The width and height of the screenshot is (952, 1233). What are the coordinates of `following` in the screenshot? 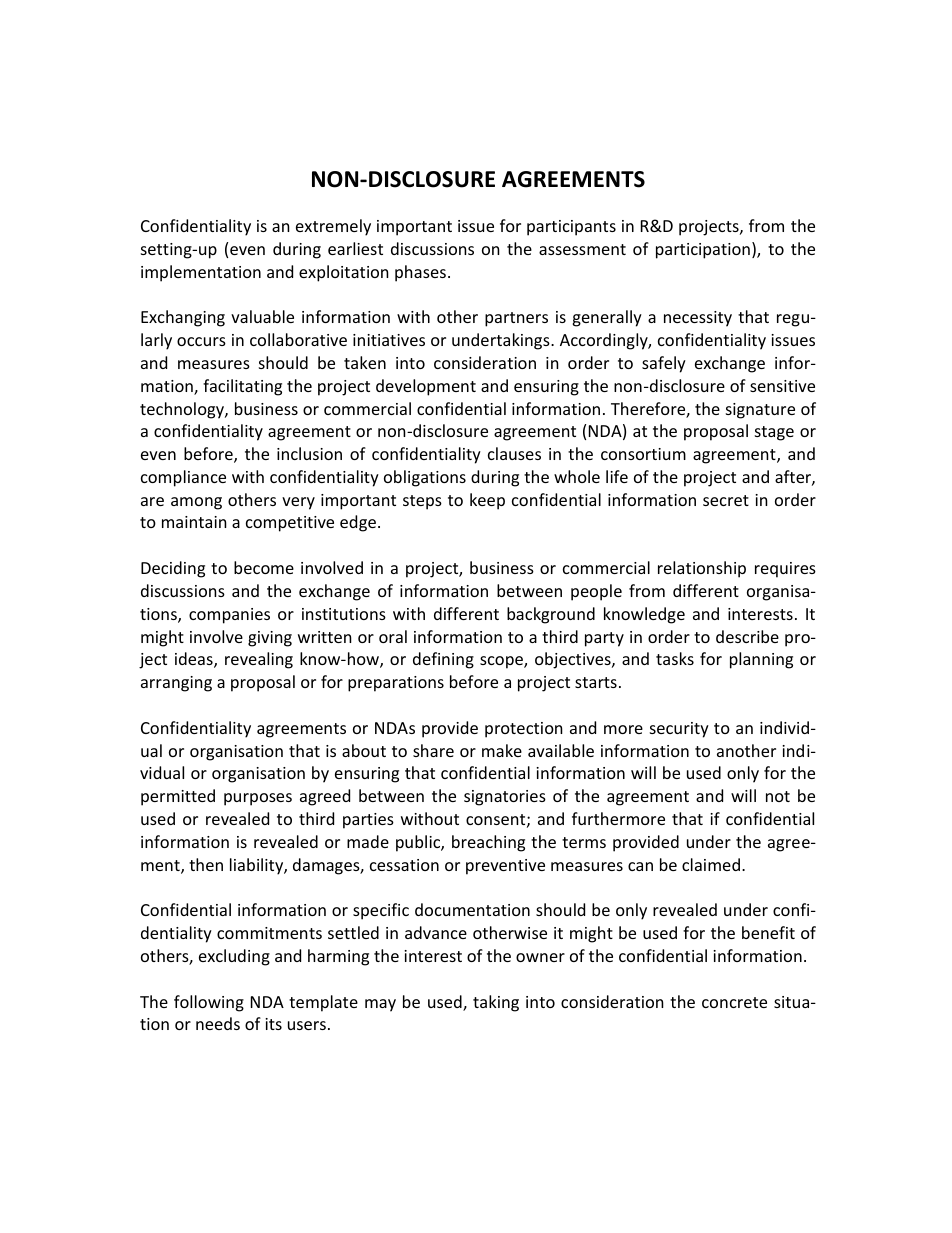 It's located at (209, 1003).
